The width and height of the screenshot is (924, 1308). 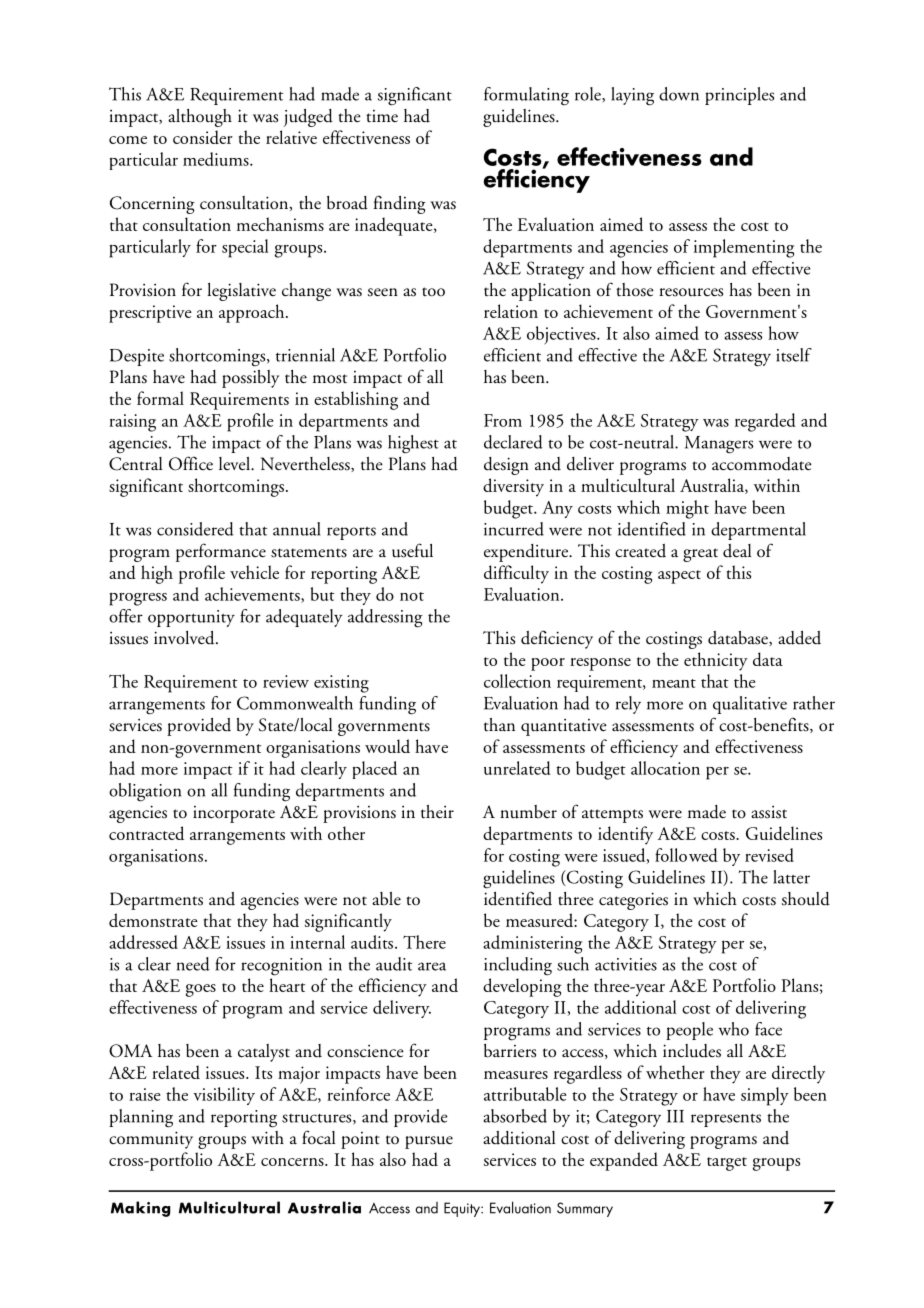 What do you see at coordinates (765, 422) in the screenshot?
I see `regarded` at bounding box center [765, 422].
